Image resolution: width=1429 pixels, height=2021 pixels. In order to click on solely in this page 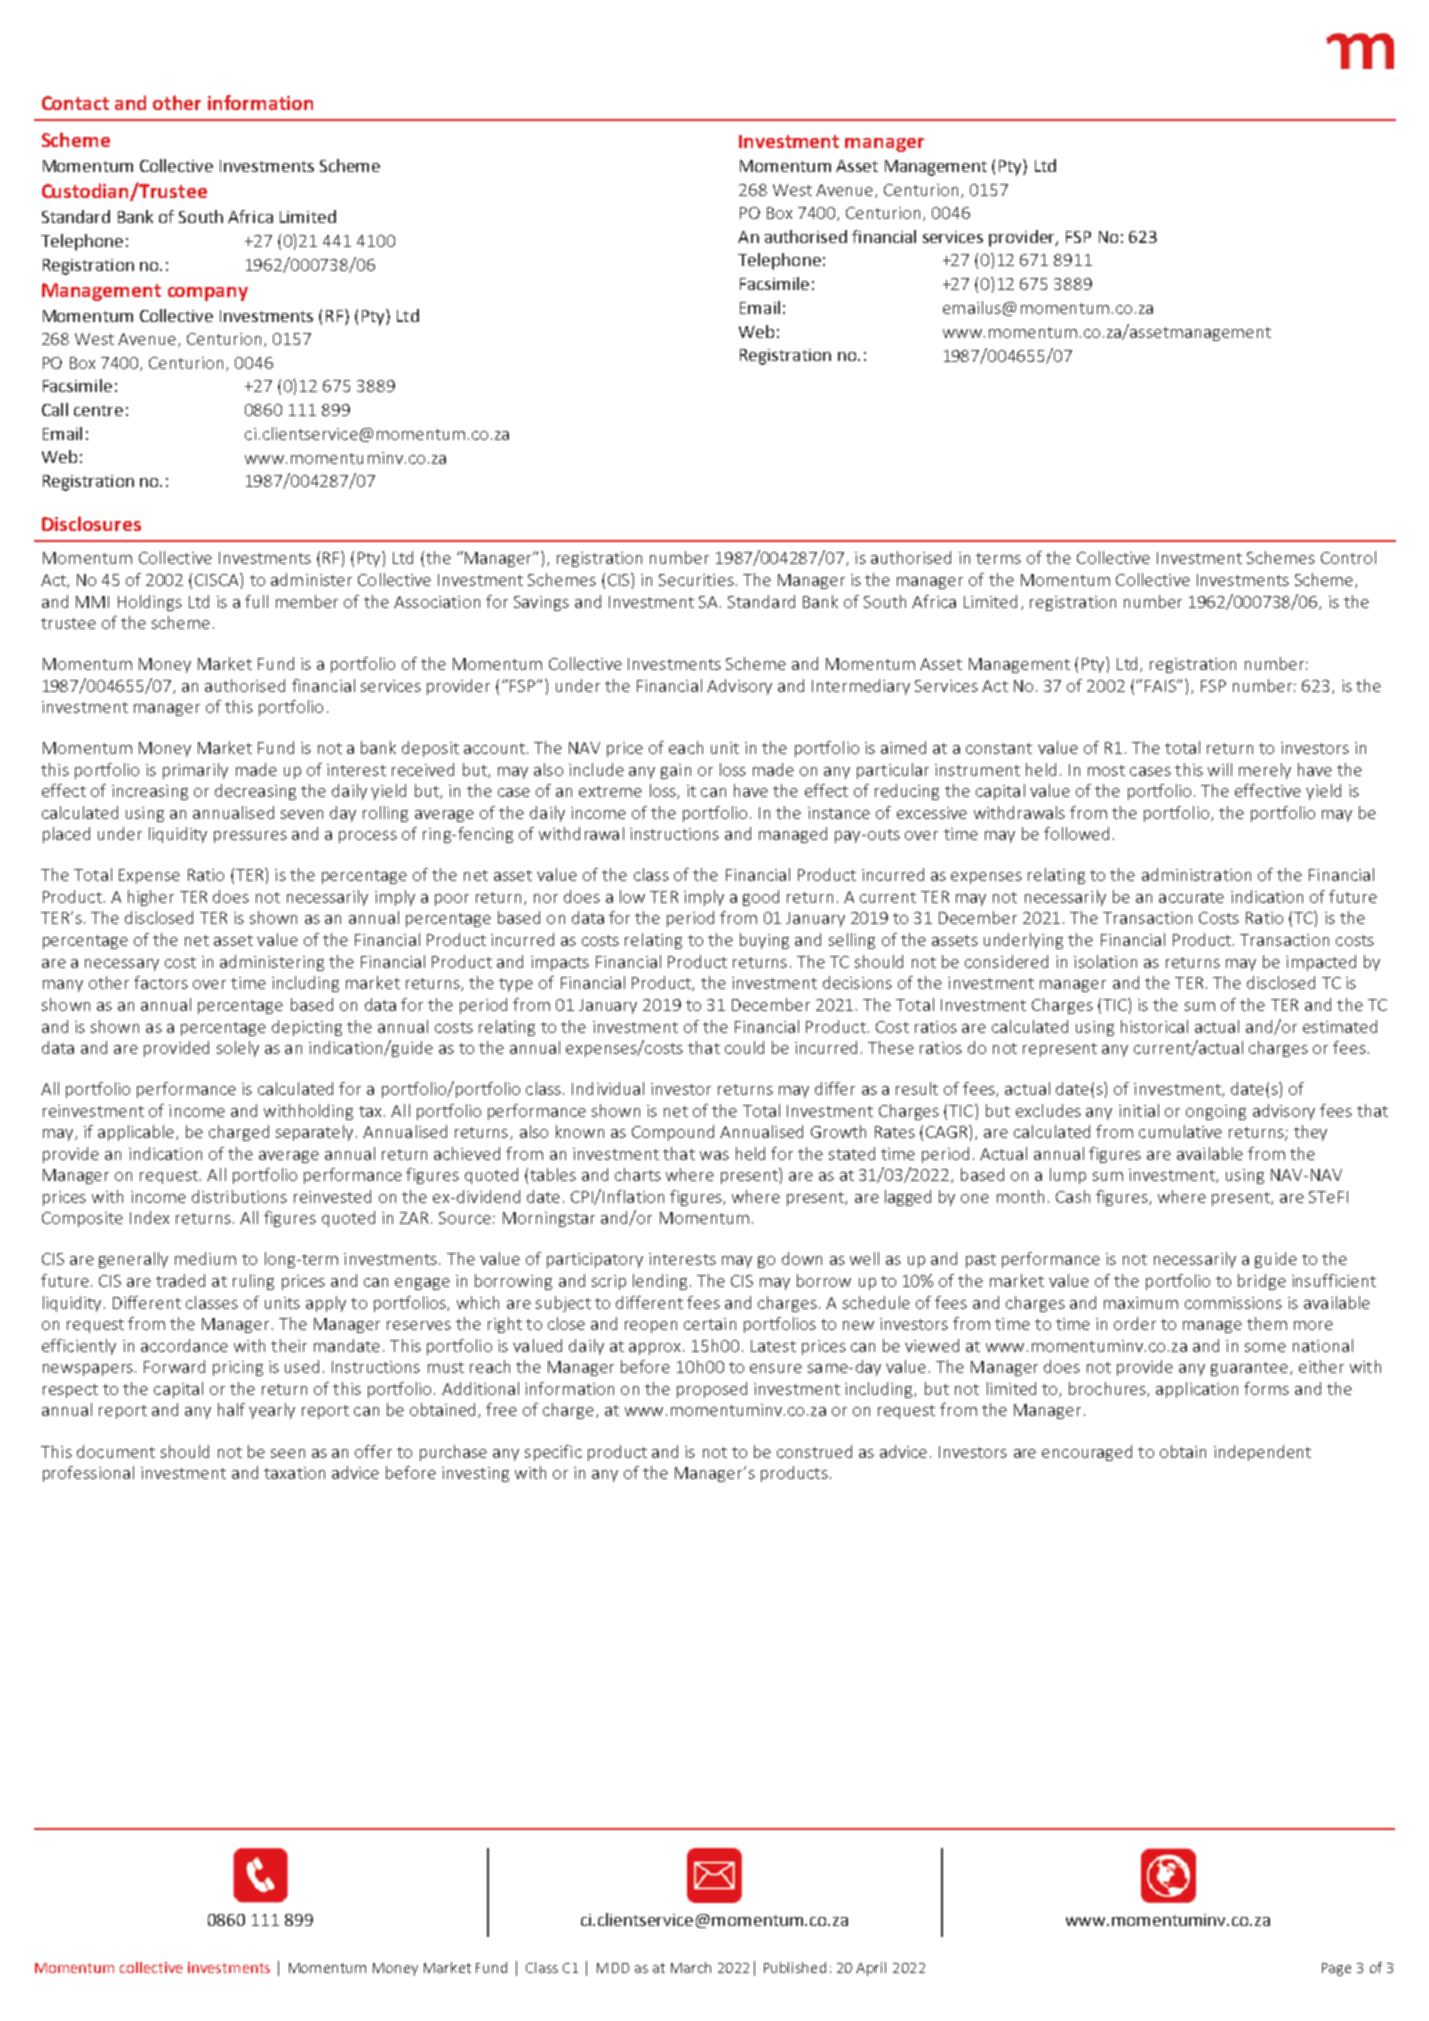, I will do `click(238, 1049)`.
